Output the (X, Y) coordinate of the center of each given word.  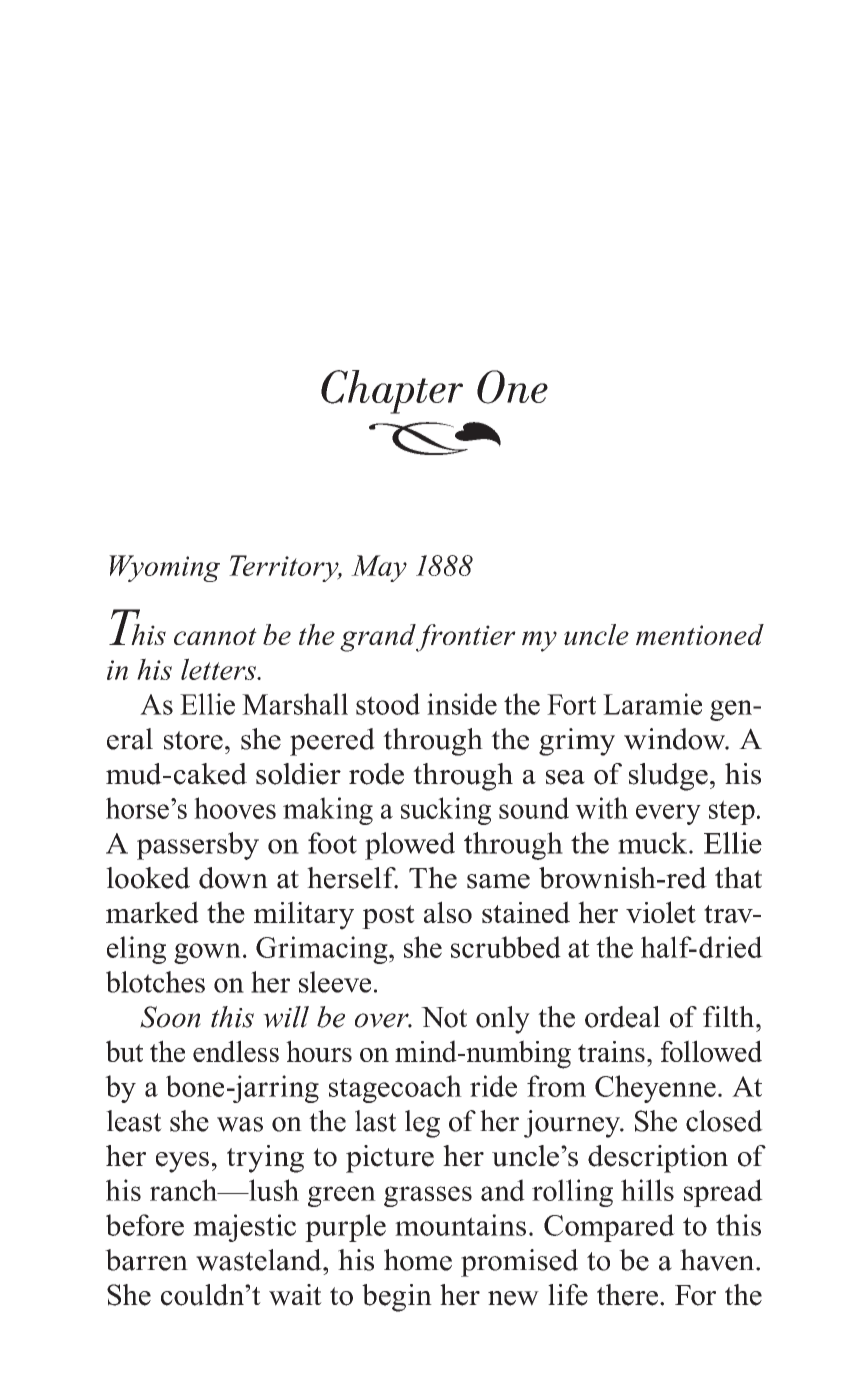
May (379, 568)
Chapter (392, 392)
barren (146, 1260)
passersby (198, 846)
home (418, 1260)
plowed (410, 846)
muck (654, 843)
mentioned (700, 634)
